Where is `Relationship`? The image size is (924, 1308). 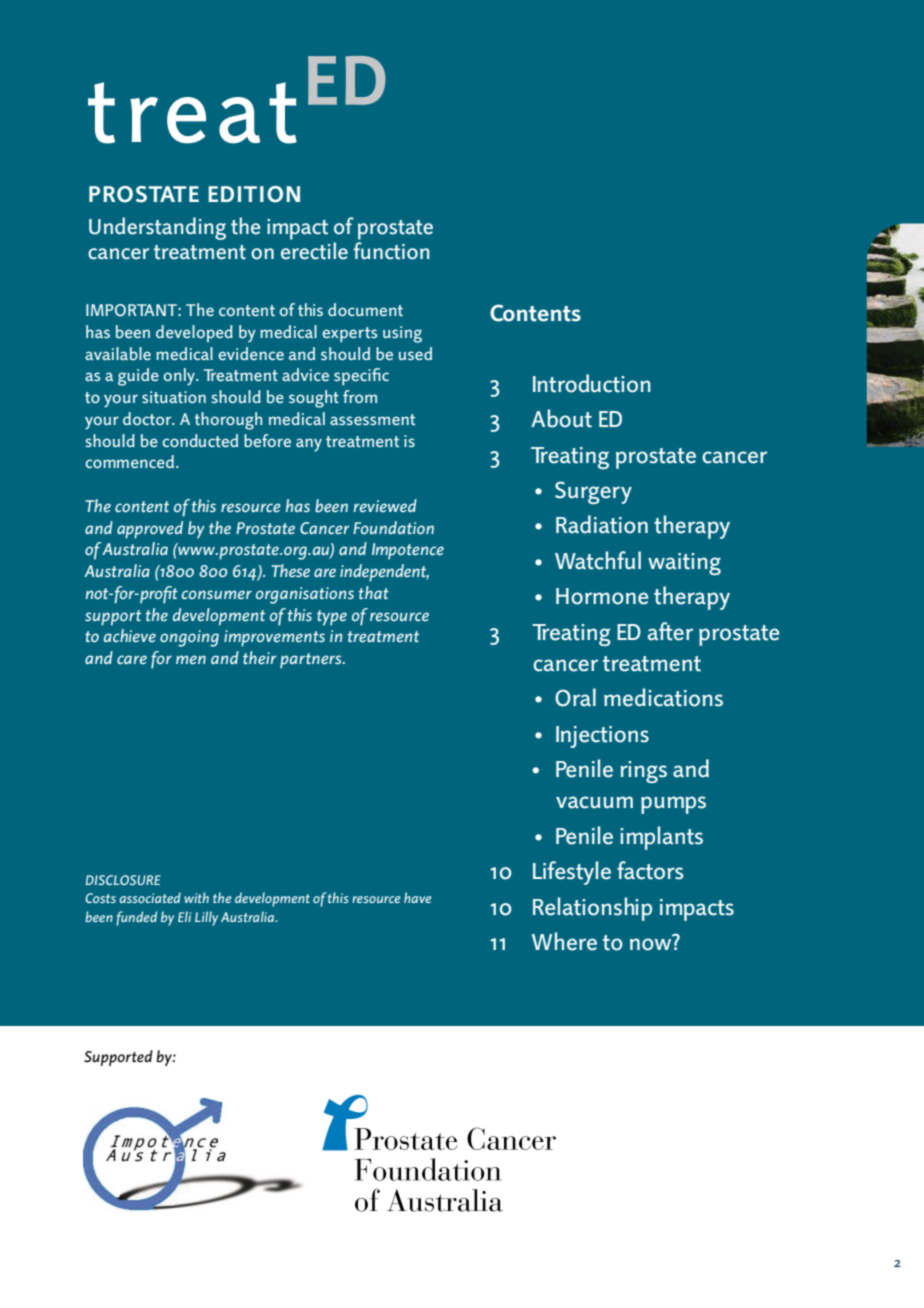
Relationship is located at coordinates (592, 909).
